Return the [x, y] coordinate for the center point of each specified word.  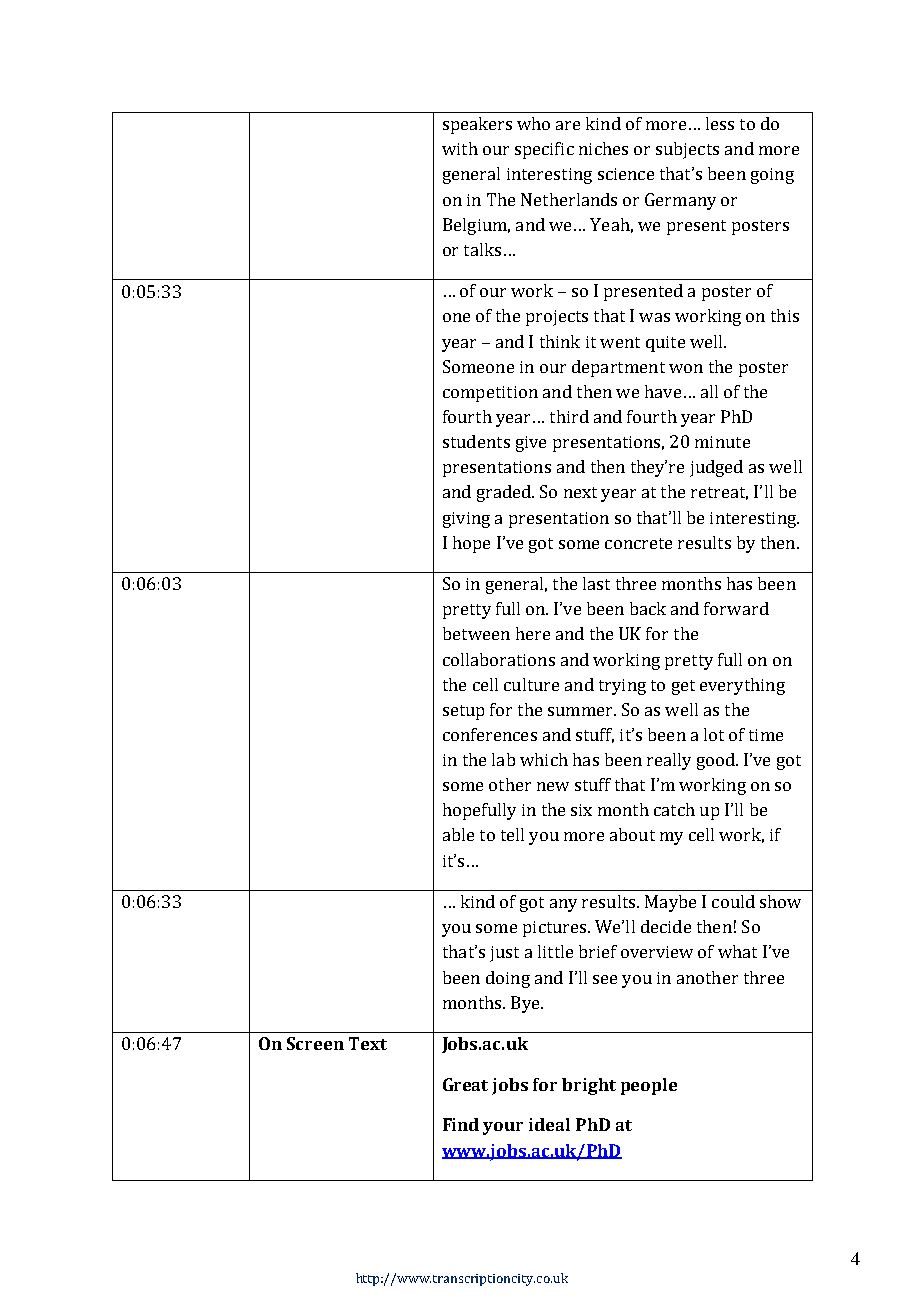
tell [512, 834]
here [533, 633]
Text [368, 1043]
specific [544, 150]
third [569, 416]
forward [736, 608]
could [733, 901]
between [476, 633]
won [686, 368]
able [458, 834]
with [460, 148]
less [720, 123]
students [476, 441]
